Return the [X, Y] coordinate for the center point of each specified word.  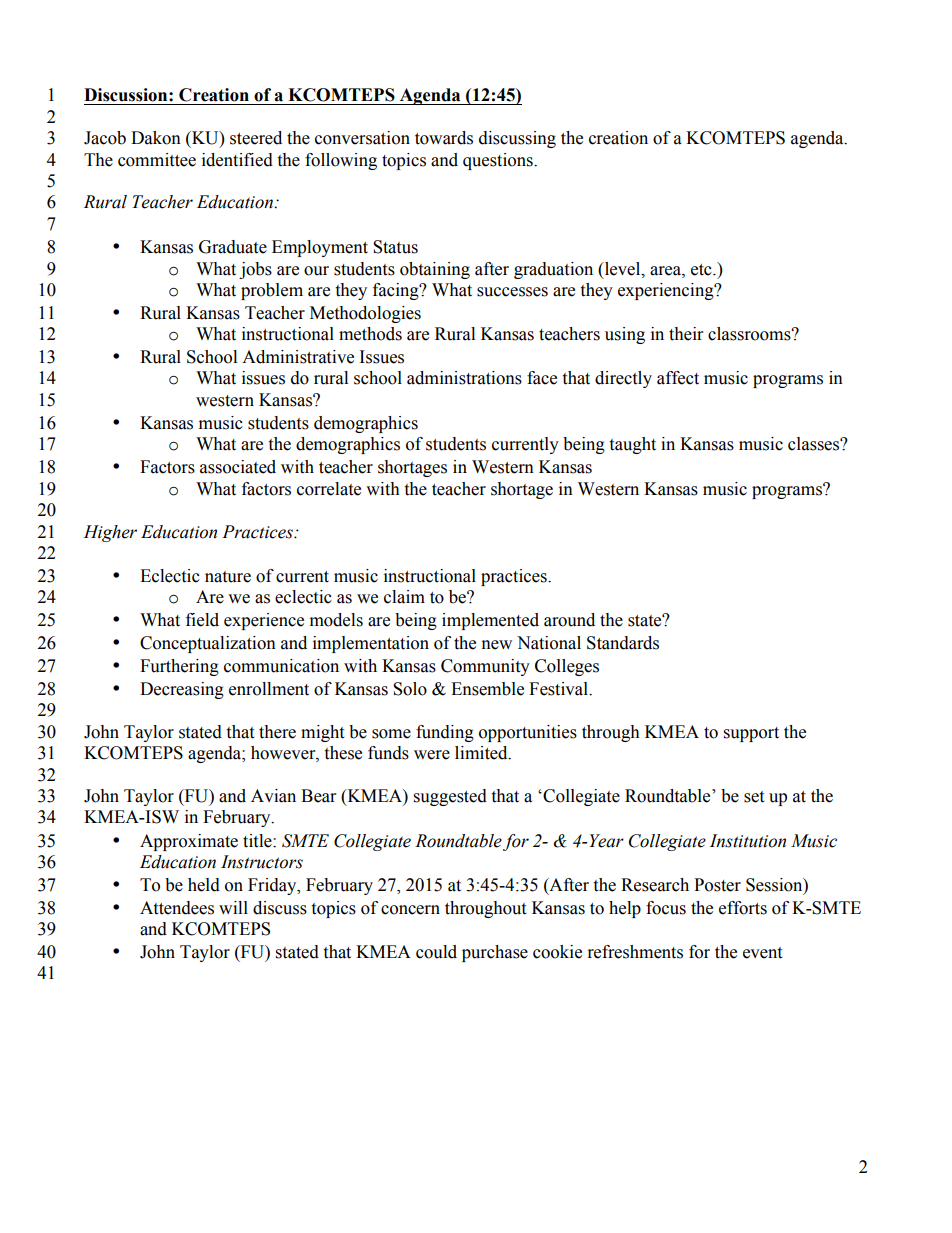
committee [157, 160]
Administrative [298, 357]
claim [404, 597]
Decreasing [182, 690]
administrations [464, 378]
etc [702, 270]
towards [444, 138]
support [751, 734]
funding [445, 733]
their [686, 334]
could [436, 952]
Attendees [177, 908]
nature [228, 577]
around [569, 620]
